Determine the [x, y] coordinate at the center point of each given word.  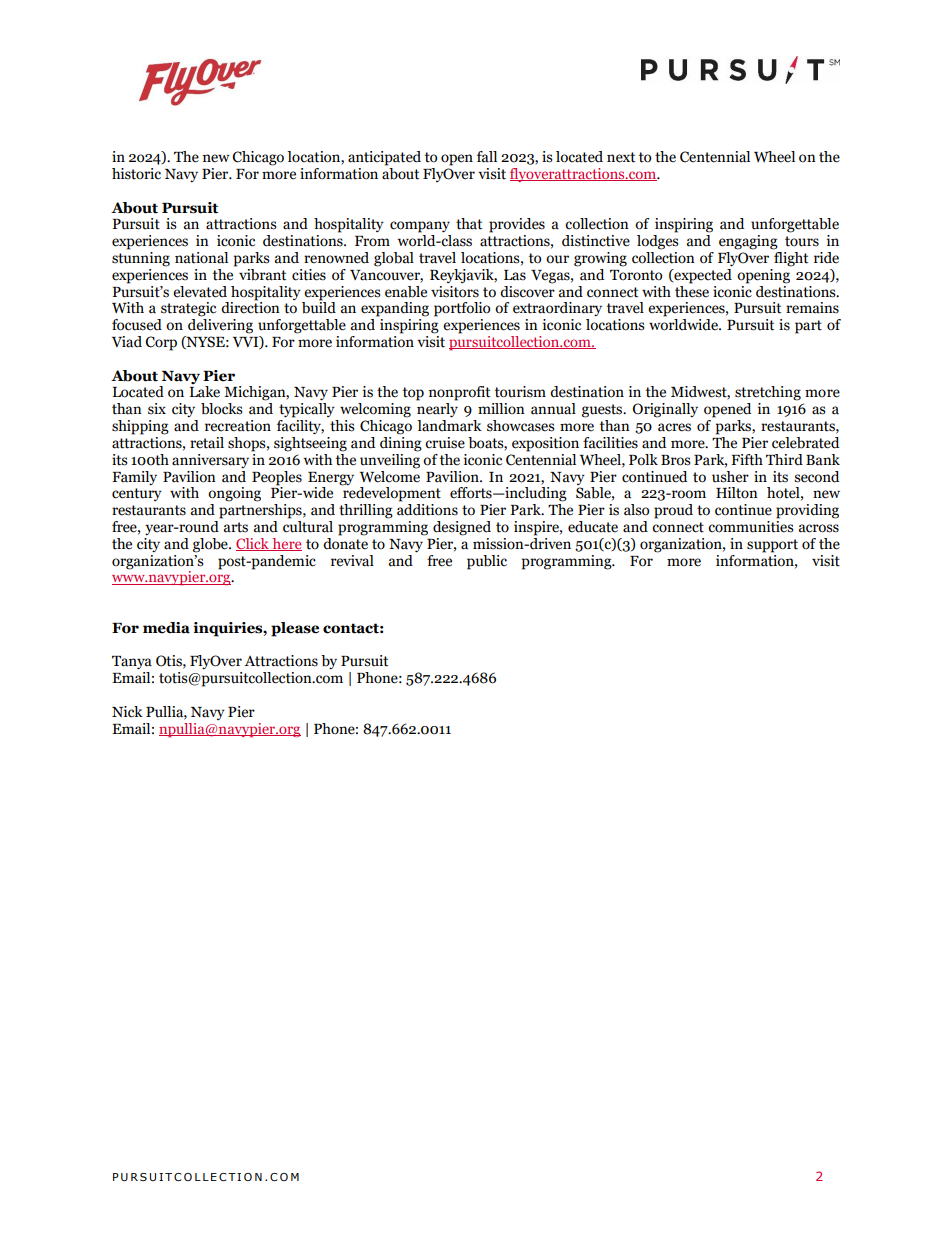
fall [487, 157]
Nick [127, 712]
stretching [768, 393]
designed [462, 528]
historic [136, 174]
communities [751, 527]
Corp [161, 343]
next [621, 157]
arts [236, 527]
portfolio [462, 309]
